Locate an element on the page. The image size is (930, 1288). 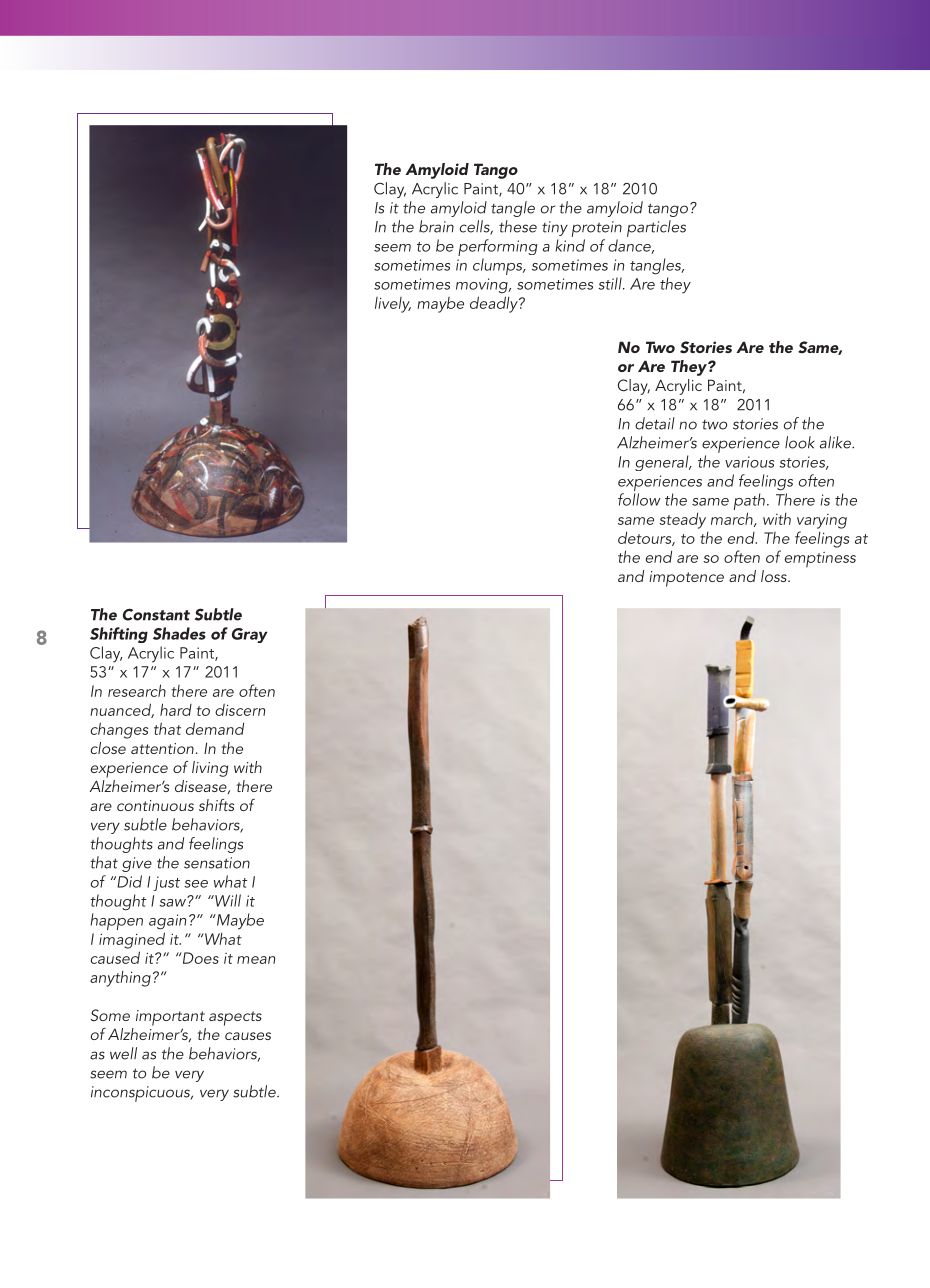
shifts is located at coordinates (216, 805).
